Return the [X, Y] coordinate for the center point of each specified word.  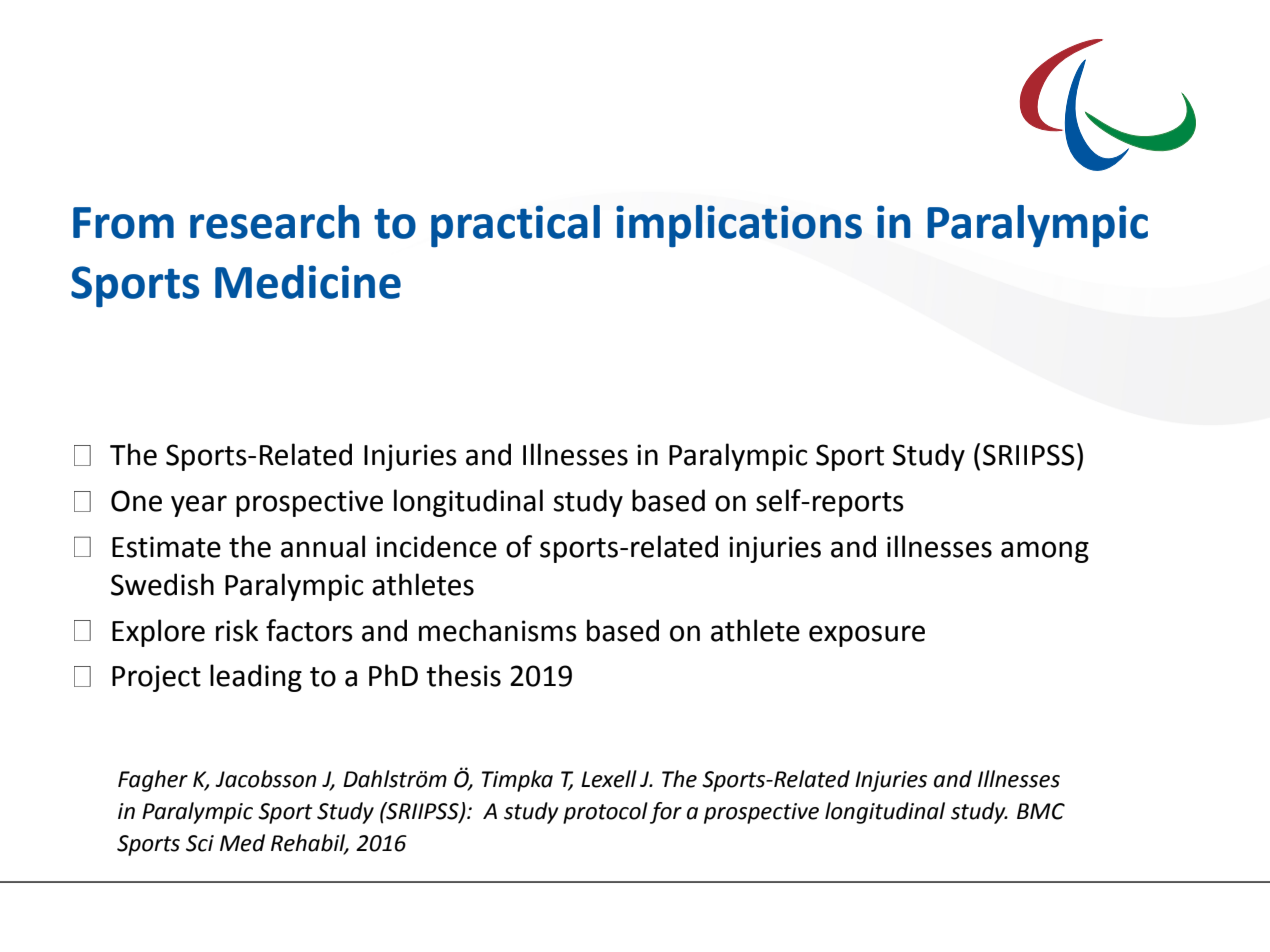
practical [515, 226]
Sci [200, 843]
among [1045, 552]
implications [739, 226]
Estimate [166, 547]
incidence [436, 546]
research [275, 222]
